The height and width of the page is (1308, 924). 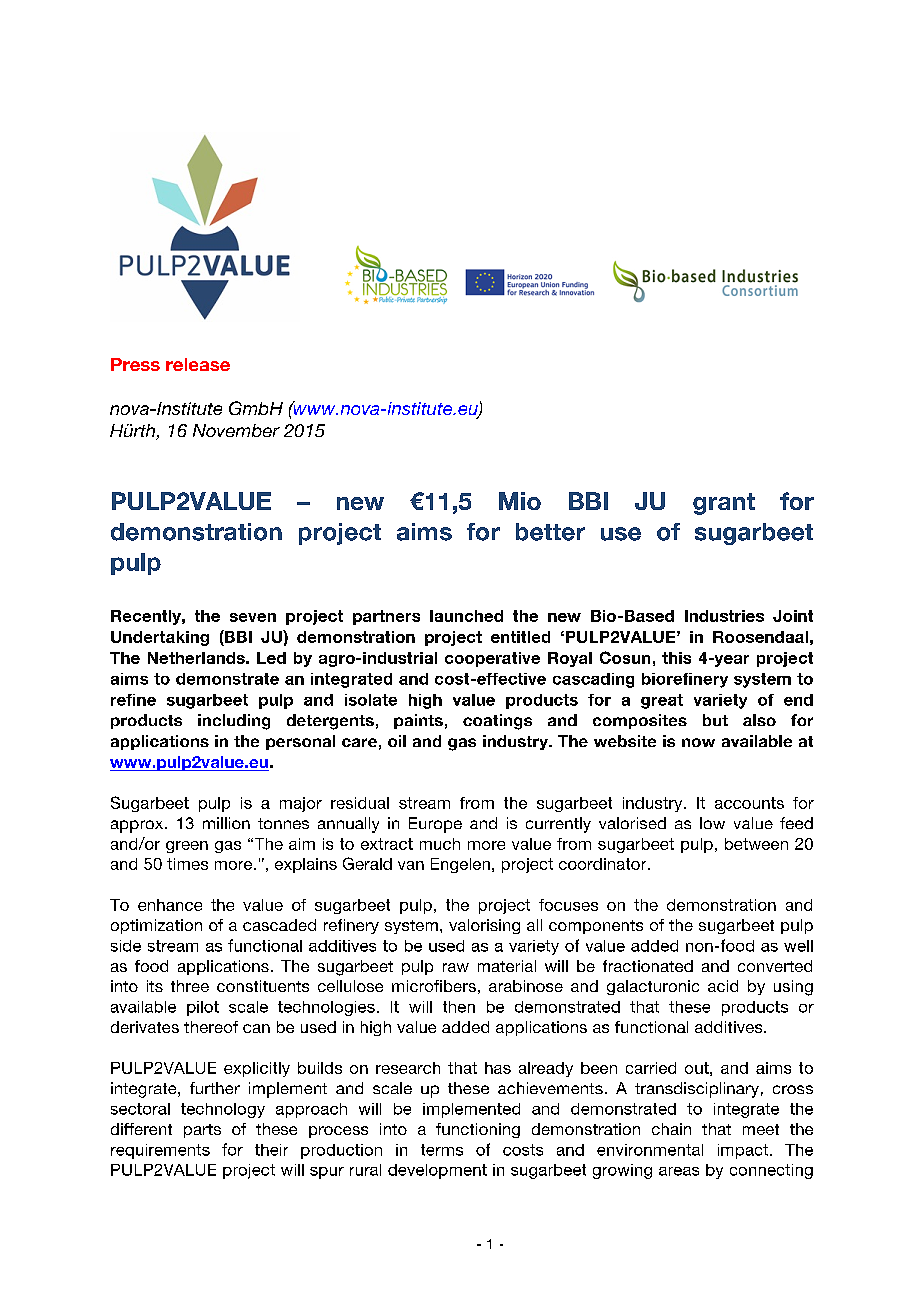 I want to click on terms, so click(x=442, y=1150).
